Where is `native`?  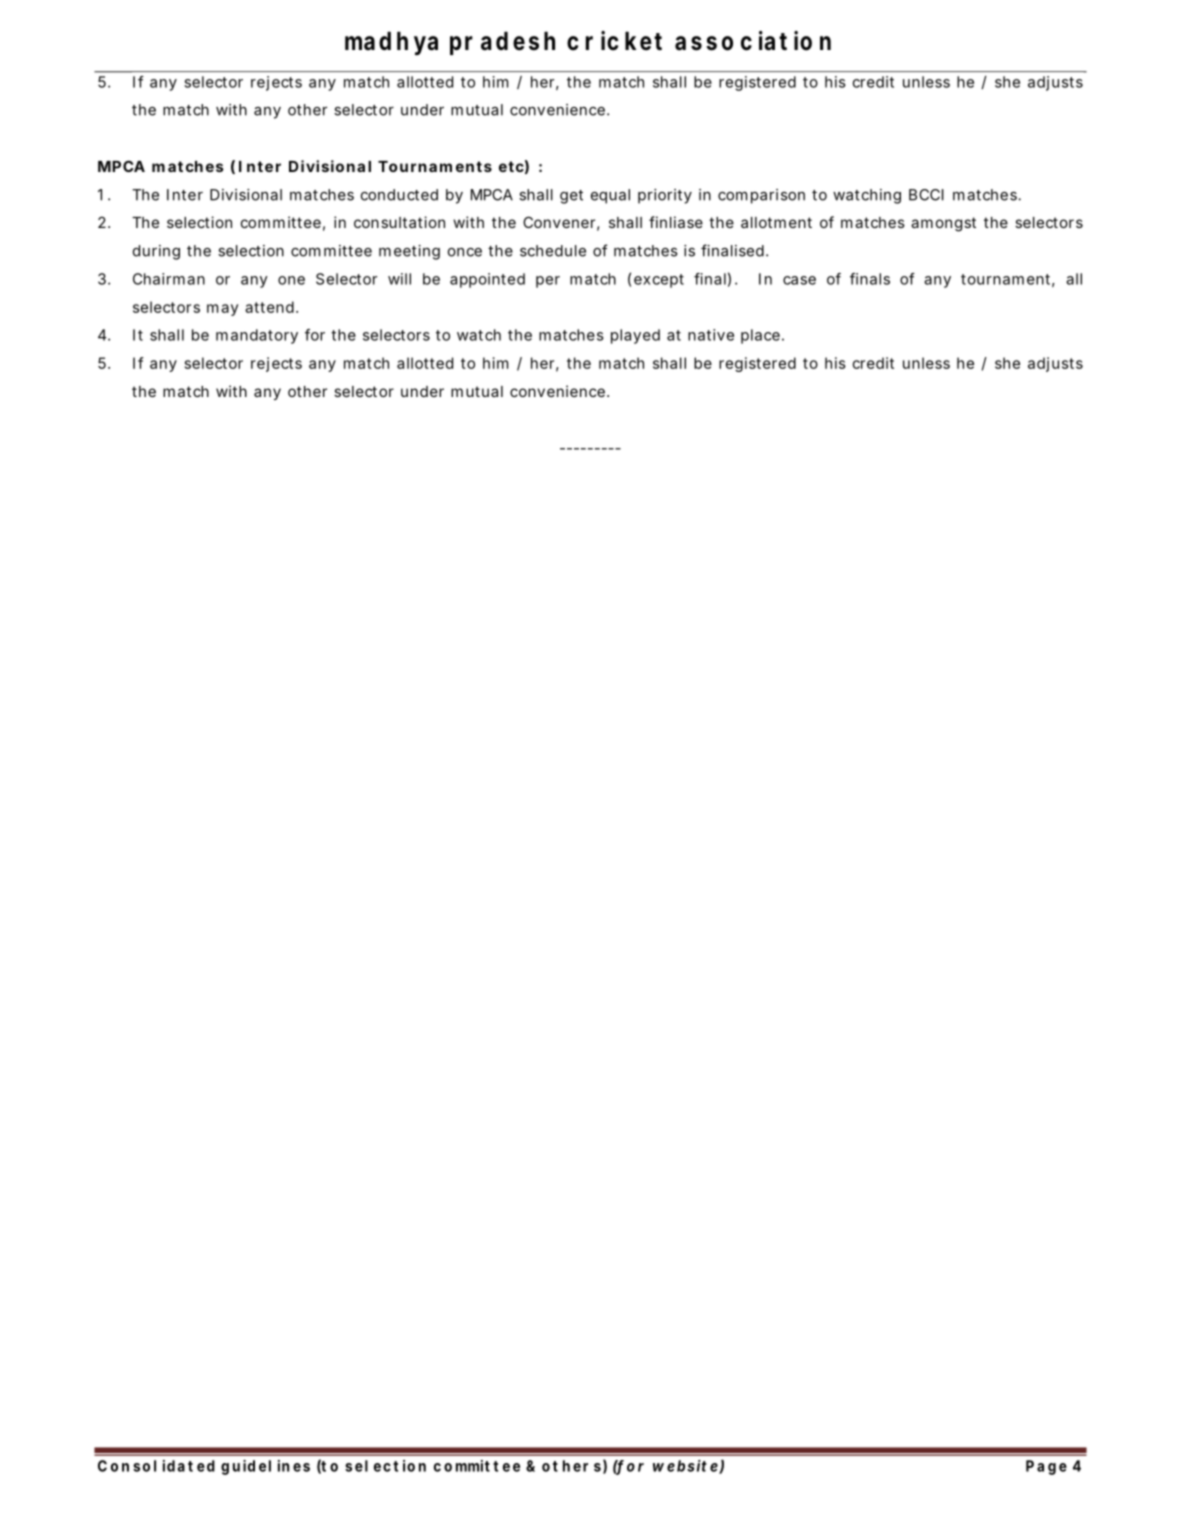 native is located at coordinates (711, 335).
